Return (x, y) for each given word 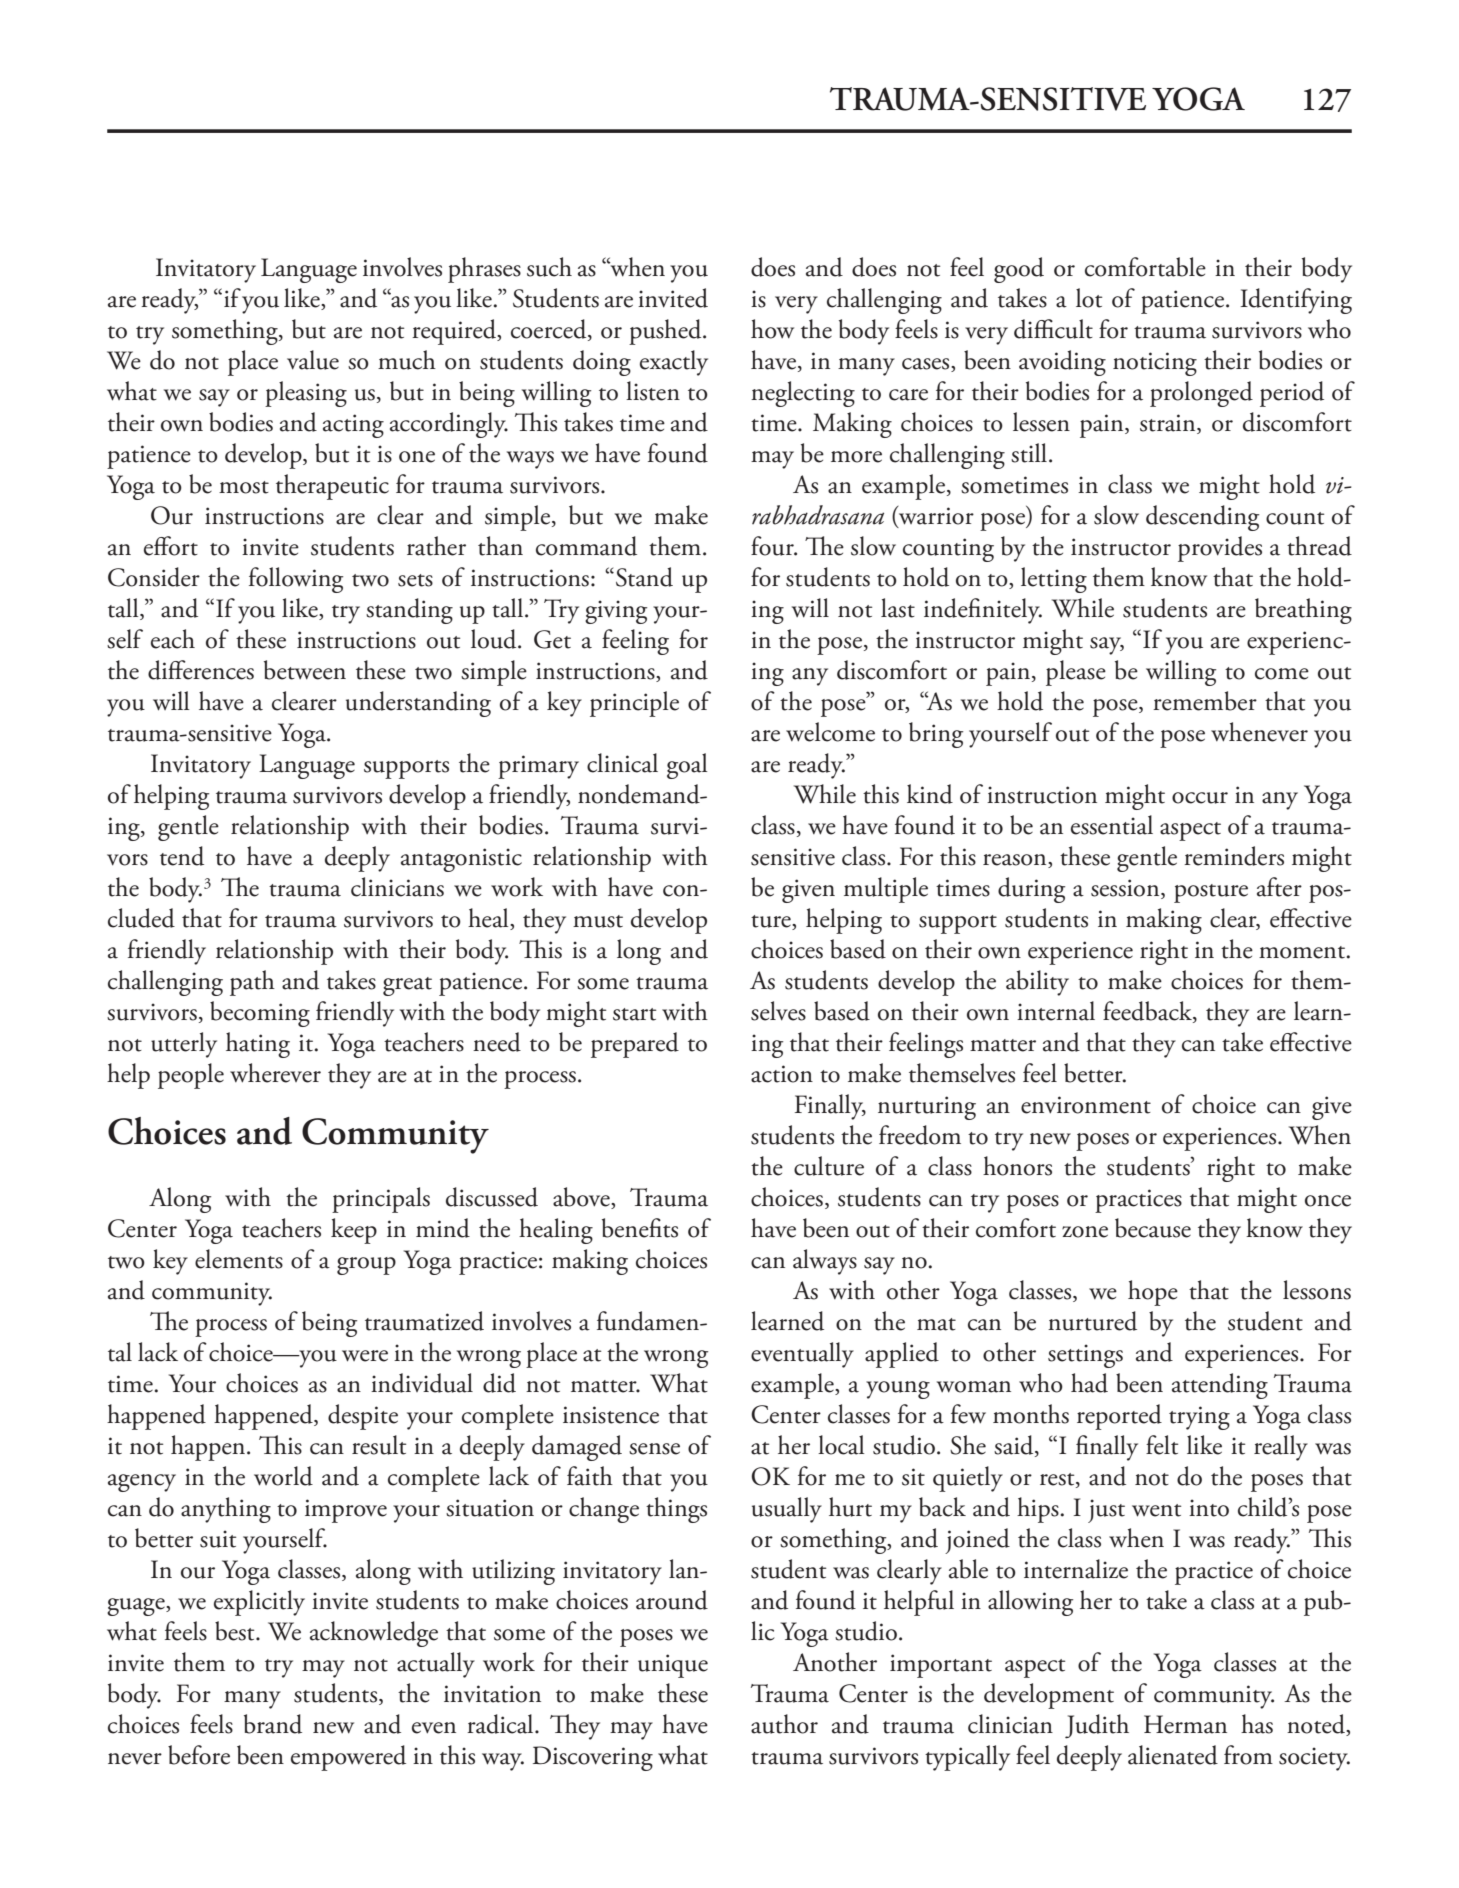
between (305, 670)
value (313, 360)
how (772, 329)
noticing (1155, 364)
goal (687, 766)
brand (273, 1724)
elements (239, 1259)
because (1153, 1228)
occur (1200, 798)
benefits (640, 1228)
